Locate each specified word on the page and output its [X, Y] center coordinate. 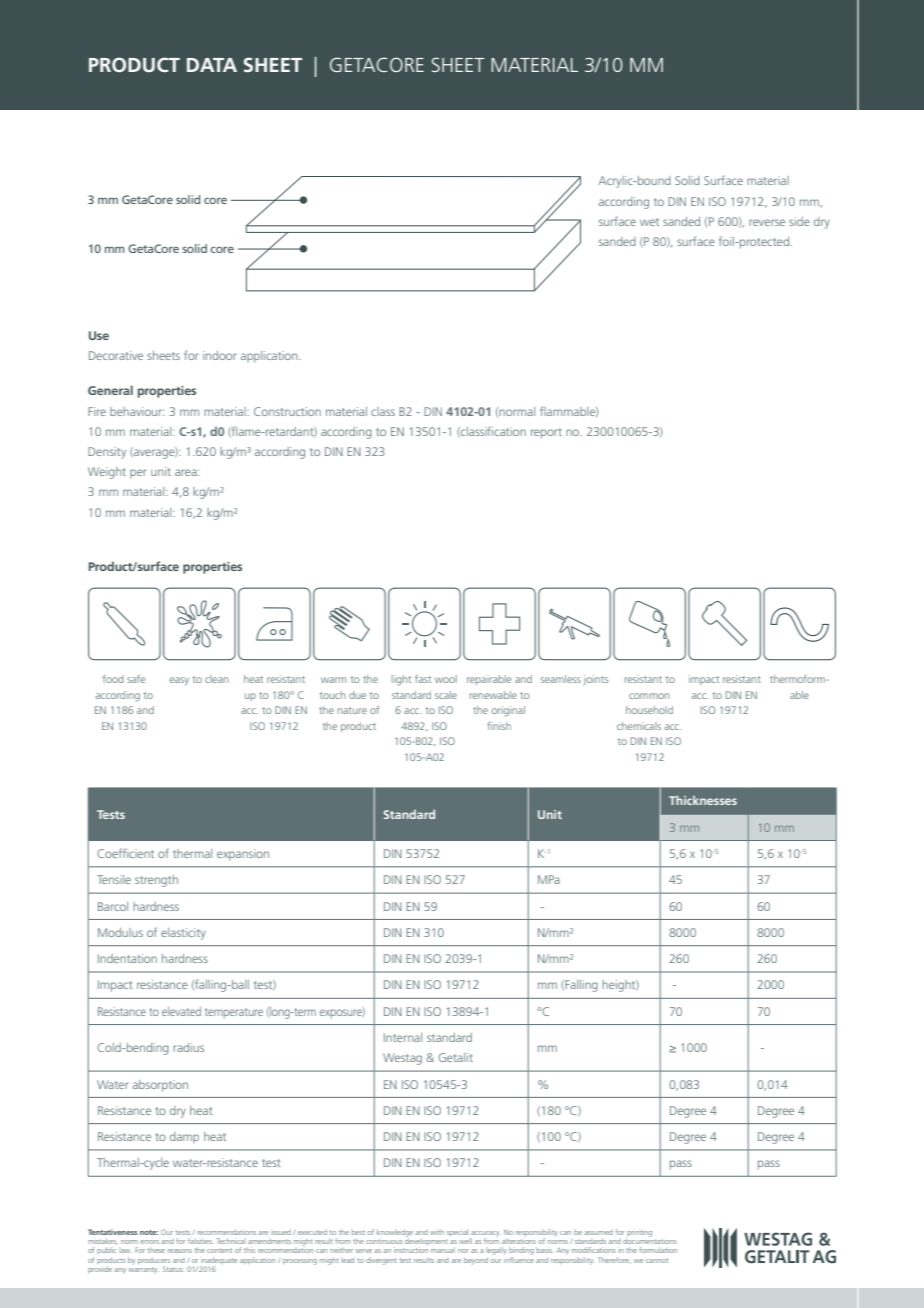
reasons [180, 1251]
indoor [219, 355]
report [546, 433]
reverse [767, 222]
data [212, 65]
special [457, 1233]
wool [446, 679]
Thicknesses [703, 800]
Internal [403, 1037]
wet [649, 222]
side [799, 221]
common [649, 696]
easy [179, 681]
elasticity [183, 934]
